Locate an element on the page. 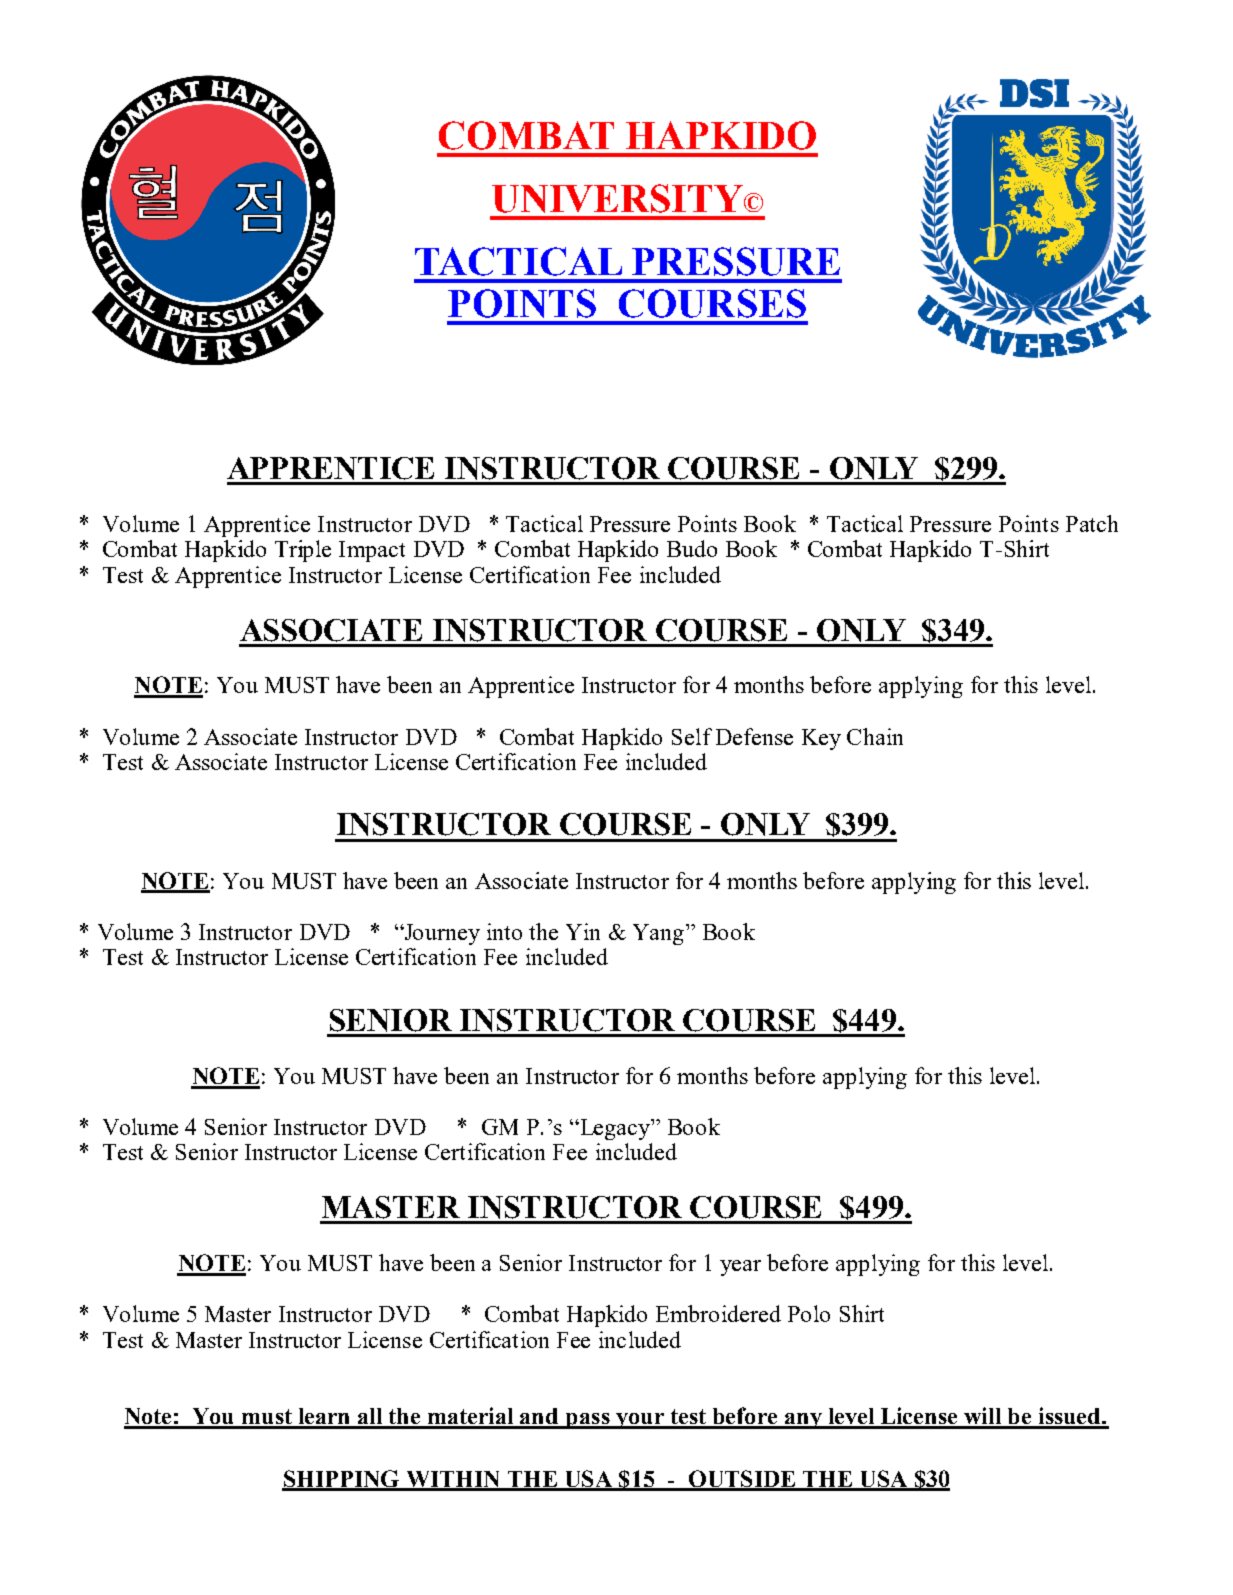 The height and width of the page is (1595, 1233). SHIPPING is located at coordinates (342, 1480).
